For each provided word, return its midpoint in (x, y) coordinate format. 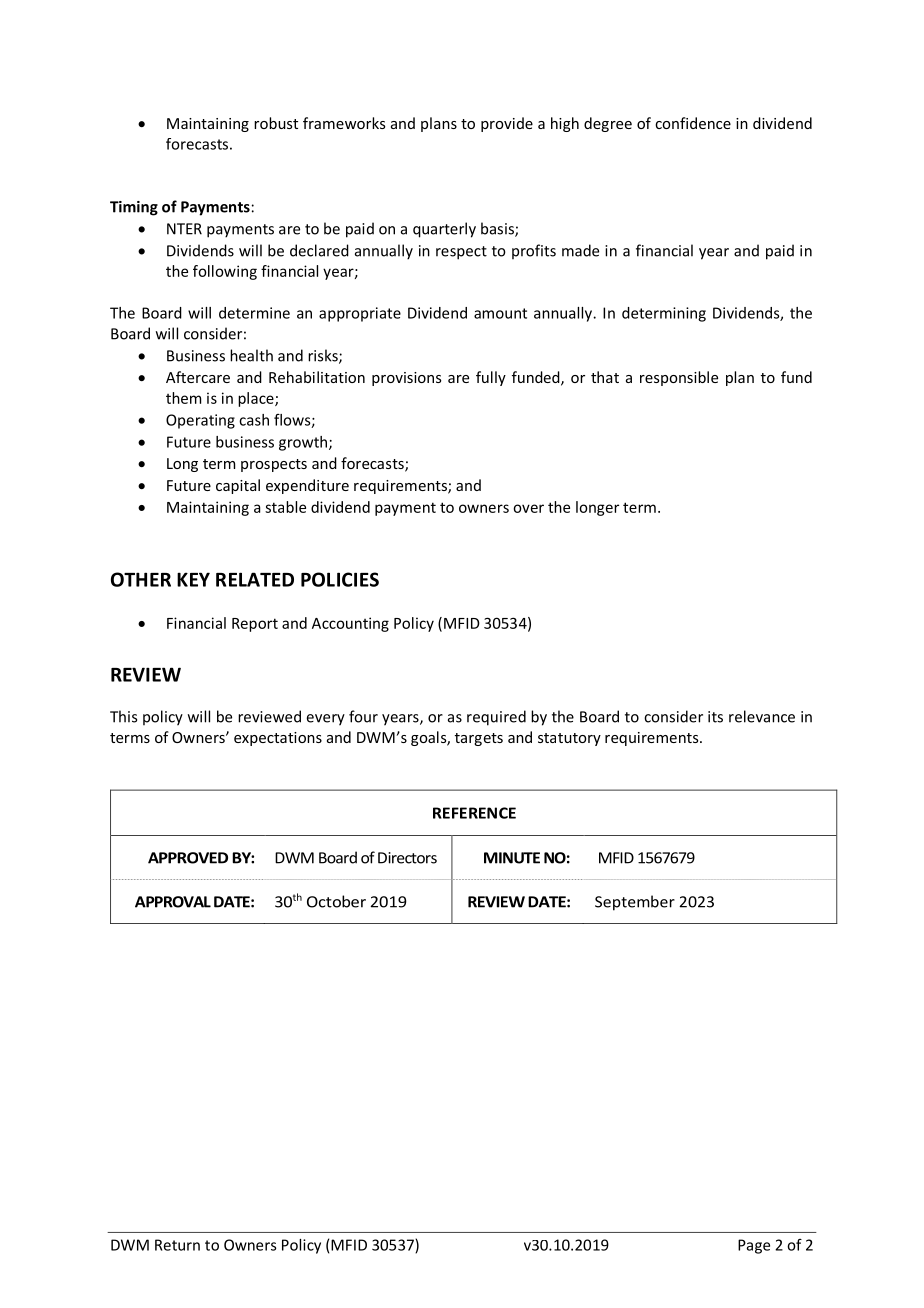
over (528, 508)
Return (177, 1245)
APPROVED (188, 858)
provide (507, 124)
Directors (407, 858)
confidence (693, 123)
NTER (184, 229)
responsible (679, 378)
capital (238, 486)
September (635, 903)
